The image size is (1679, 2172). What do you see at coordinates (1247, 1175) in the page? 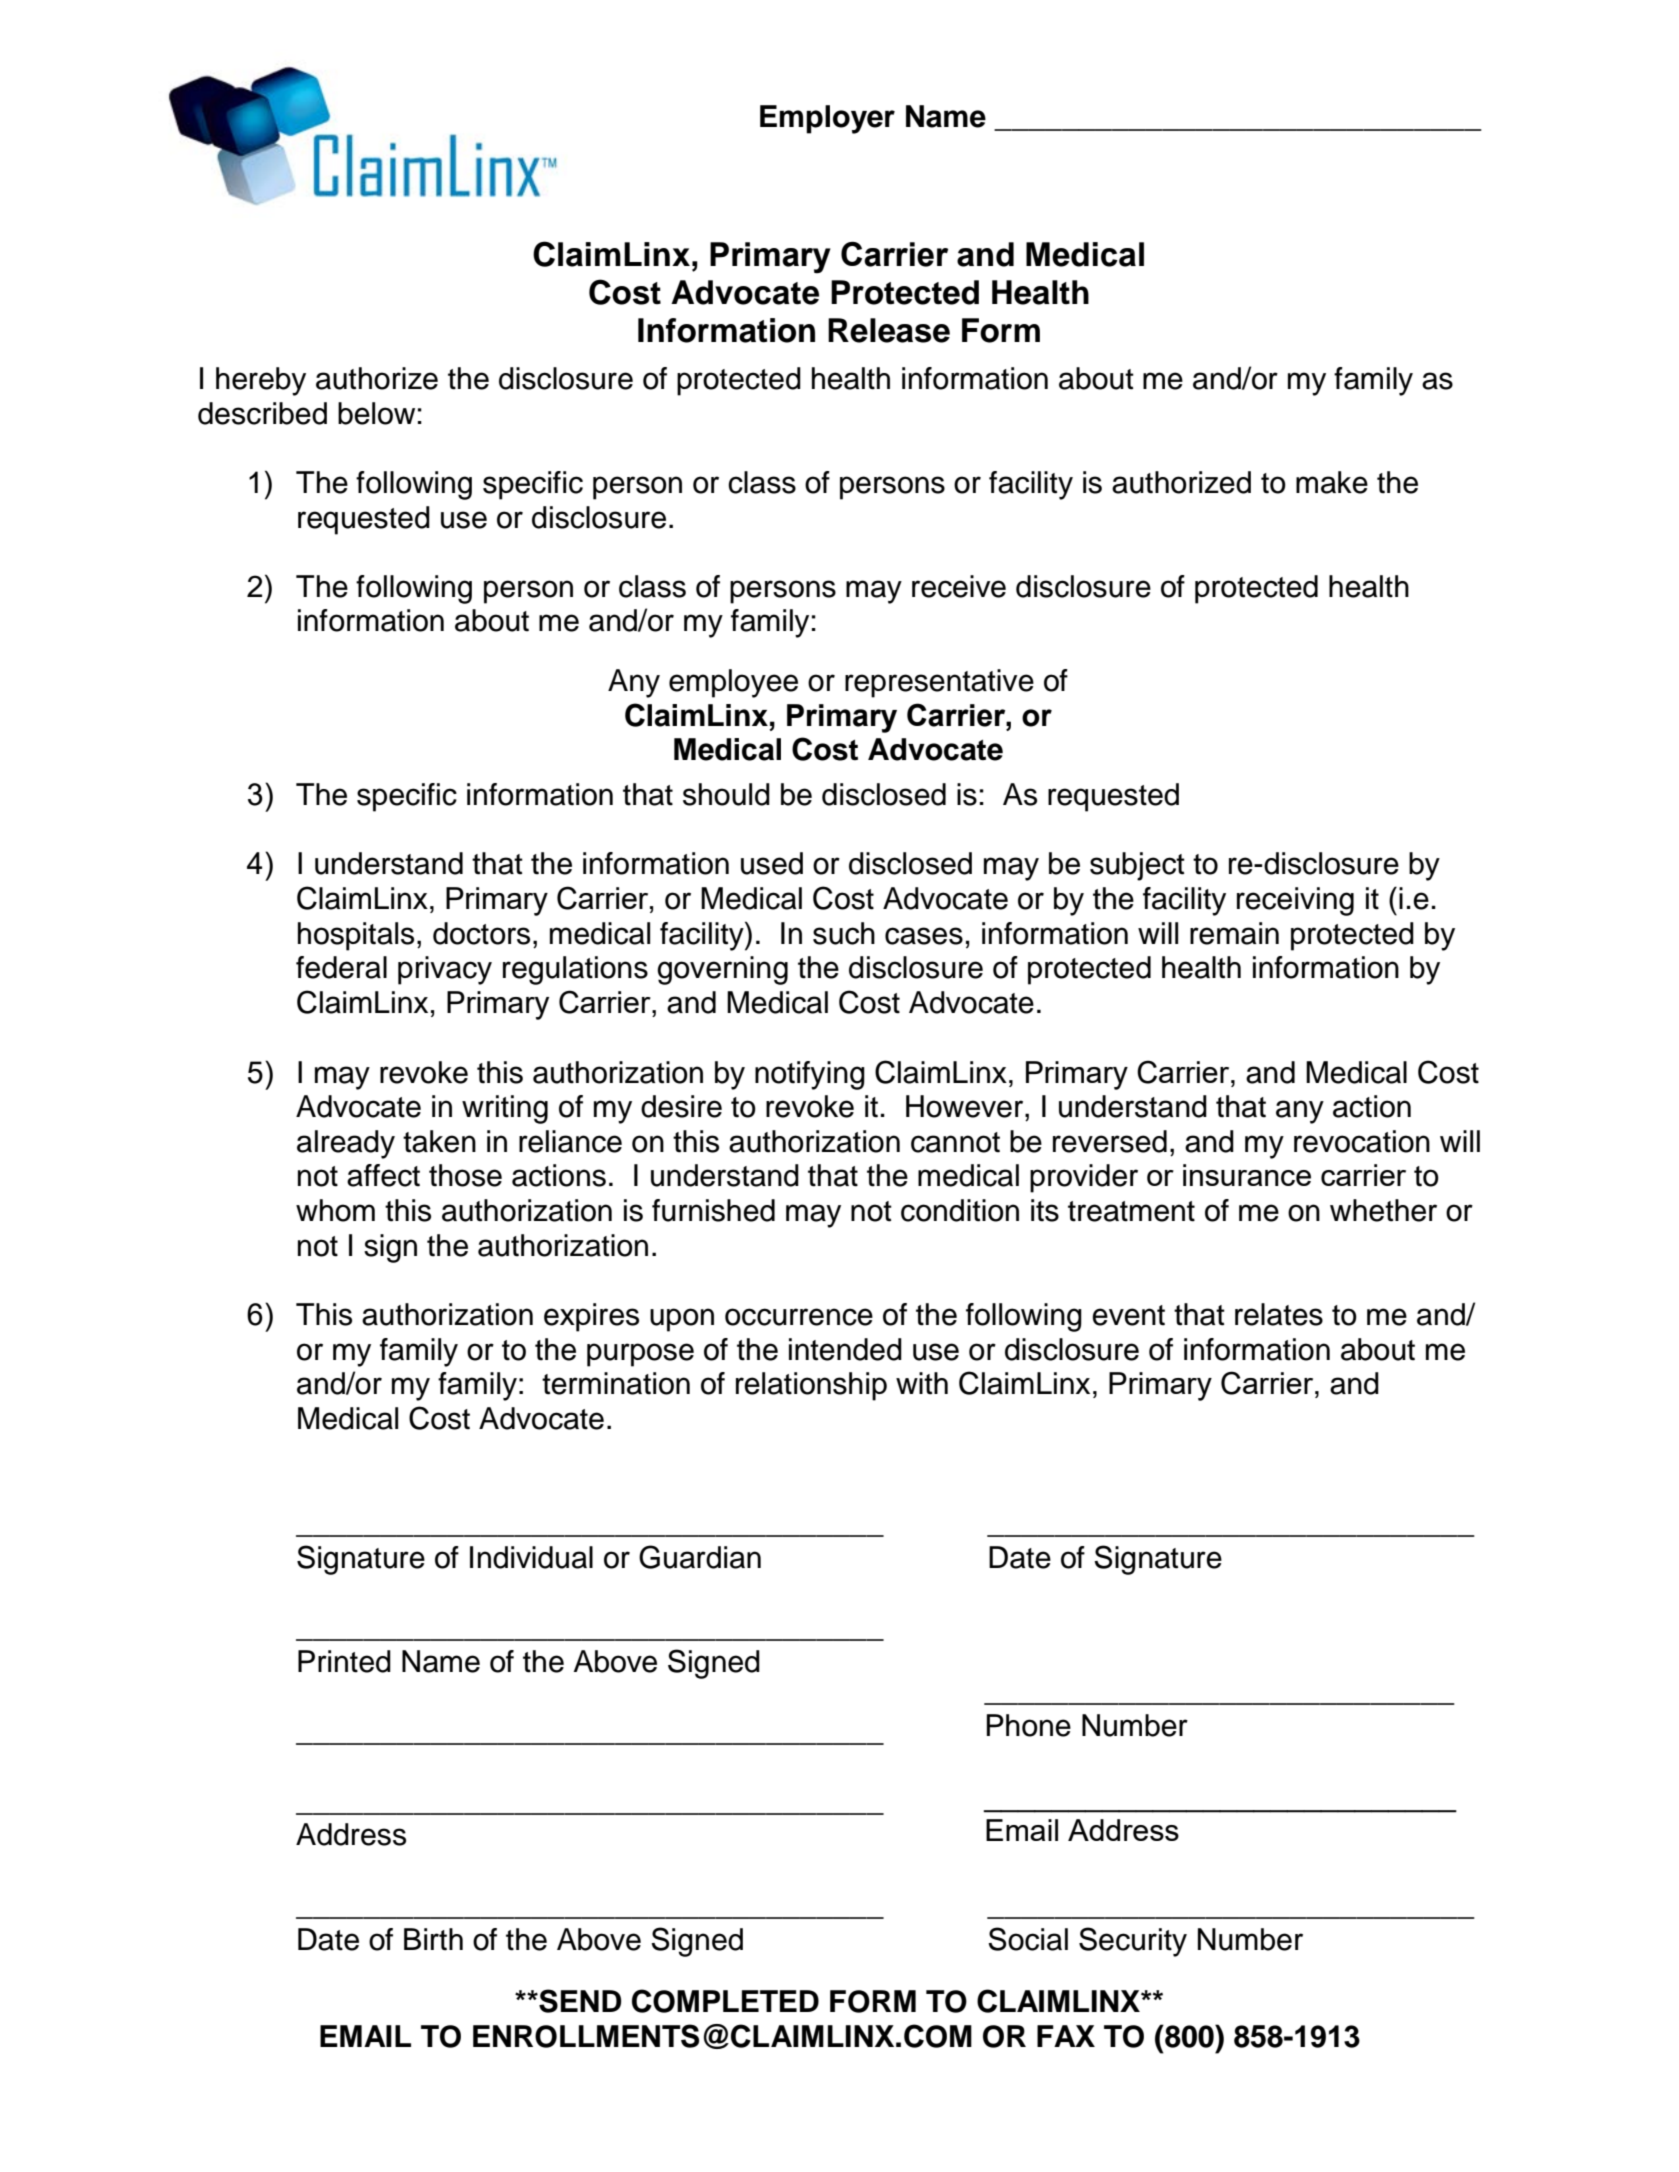
I see `insurance` at bounding box center [1247, 1175].
